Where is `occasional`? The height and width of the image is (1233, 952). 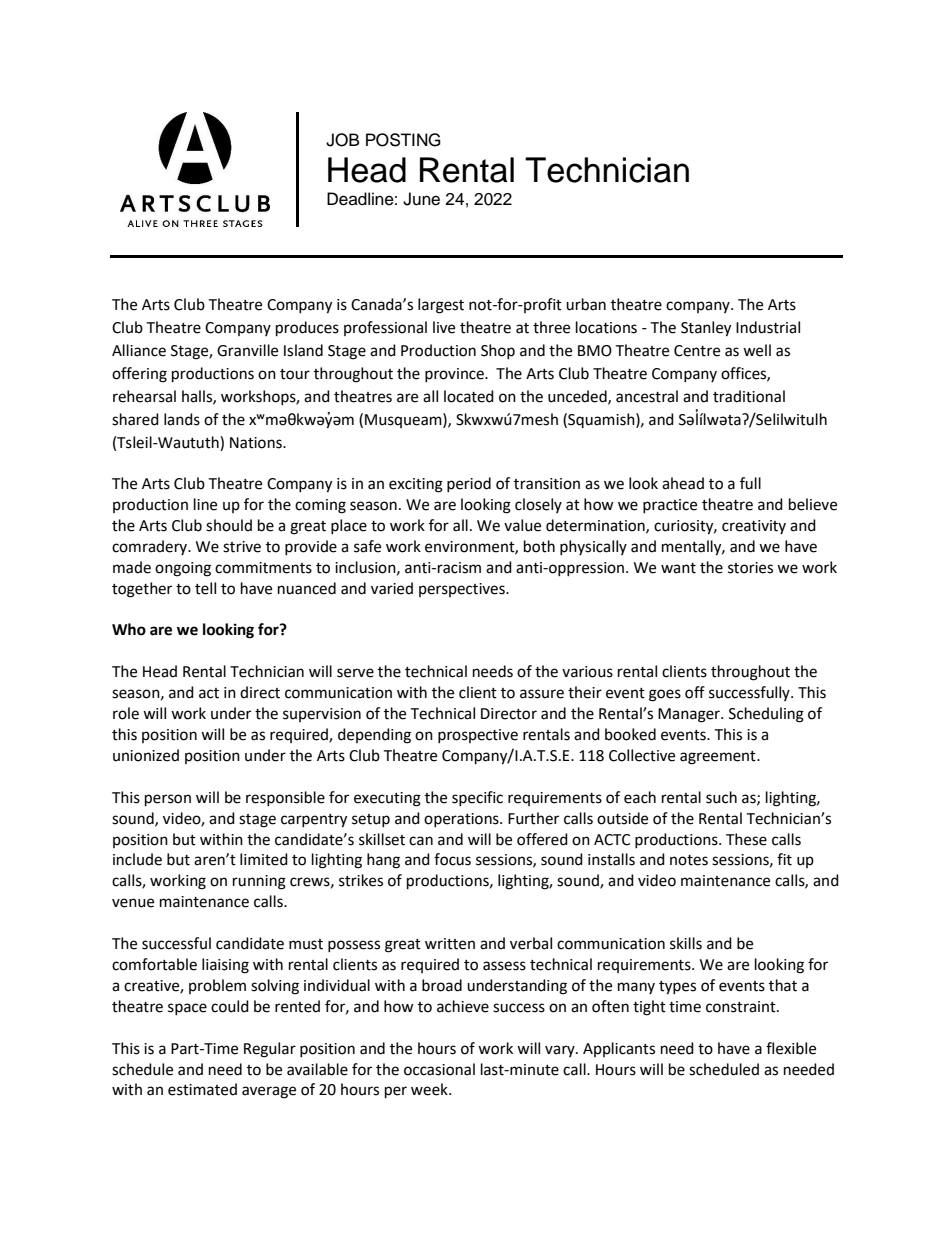
occasional is located at coordinates (439, 1069).
